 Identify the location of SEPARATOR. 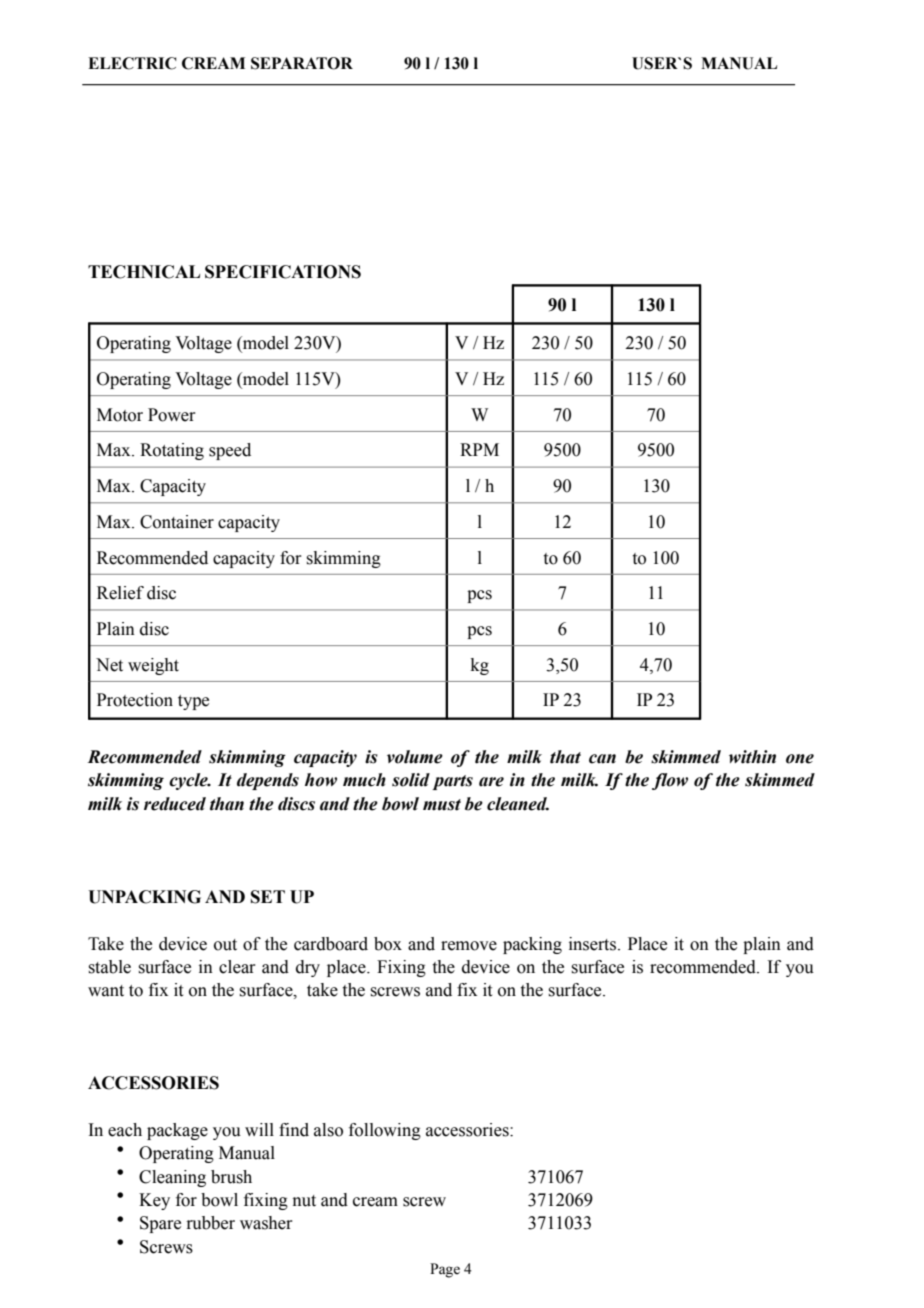
(302, 63).
